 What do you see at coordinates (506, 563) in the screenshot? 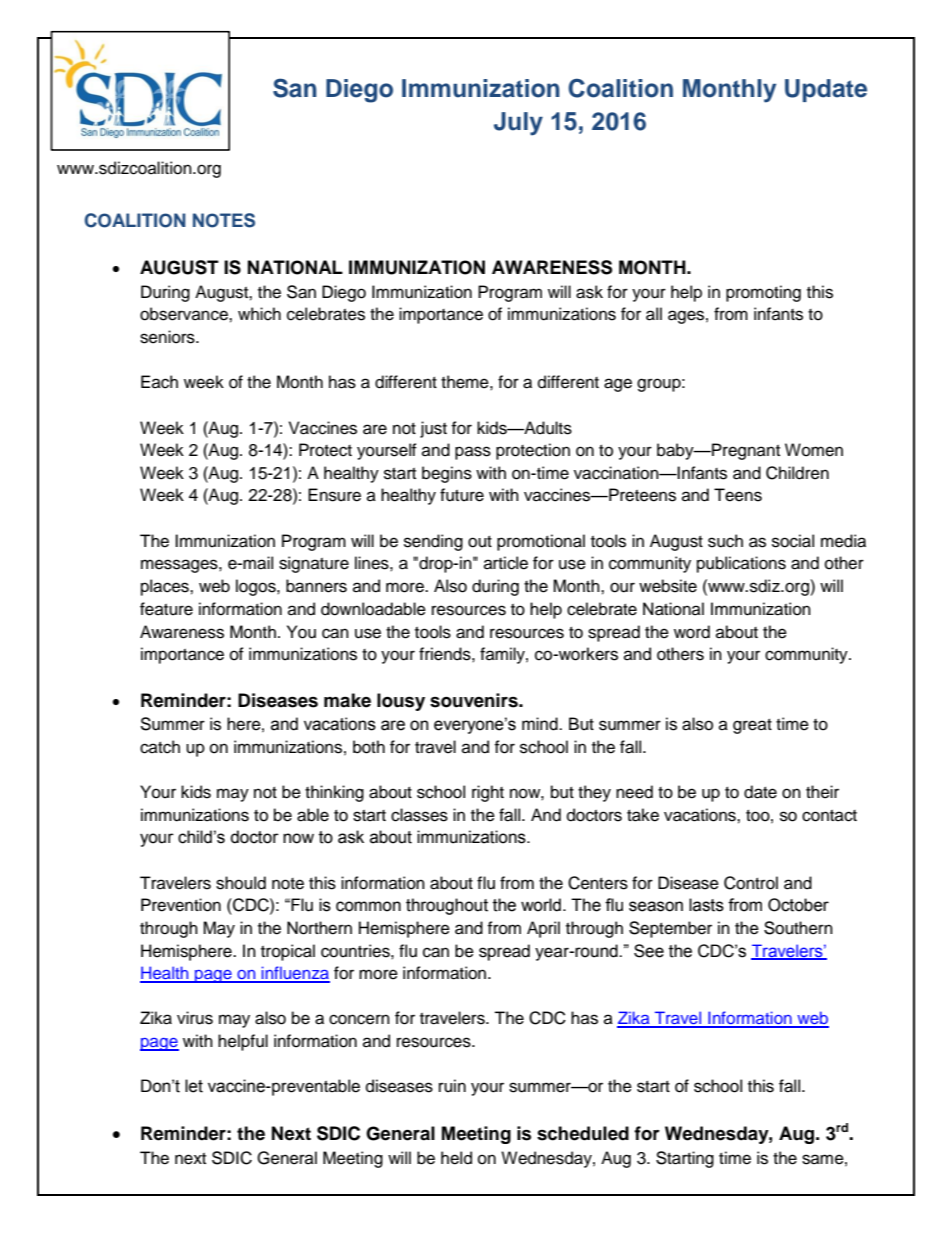
I see `article` at bounding box center [506, 563].
